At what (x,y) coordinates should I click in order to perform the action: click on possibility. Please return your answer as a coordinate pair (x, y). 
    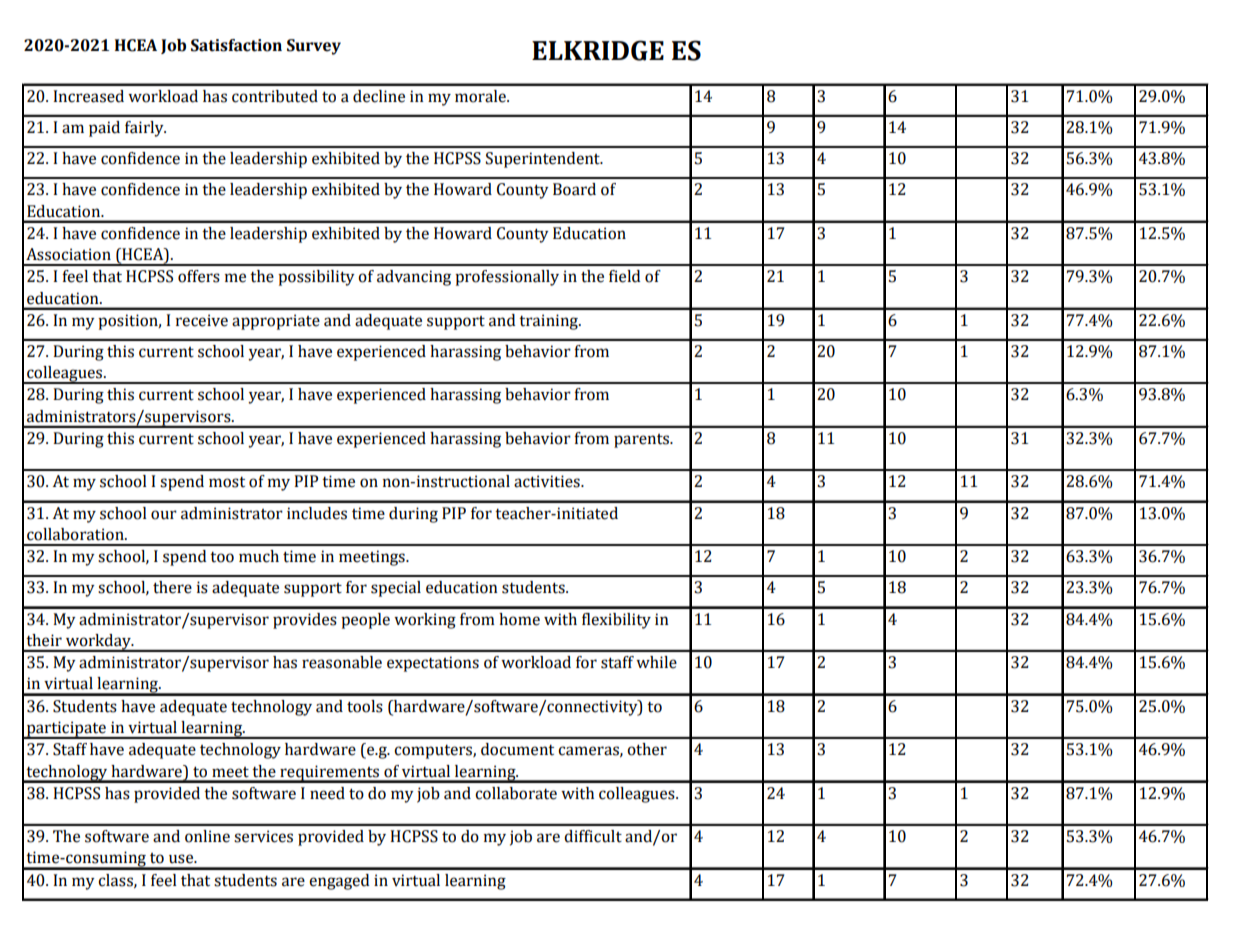
    Looking at the image, I should click on (316, 278).
